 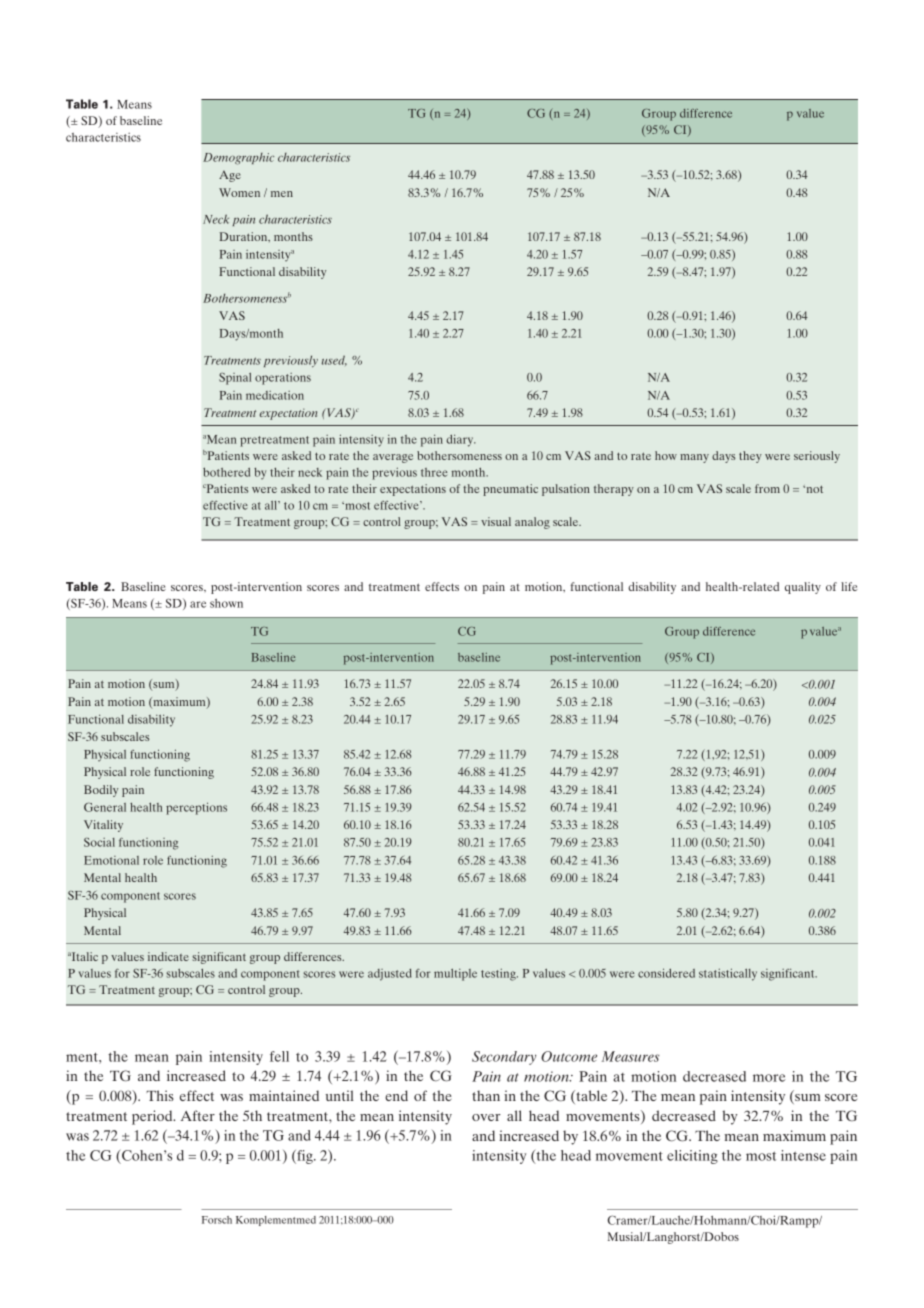 What do you see at coordinates (750, 457) in the image?
I see `they` at bounding box center [750, 457].
